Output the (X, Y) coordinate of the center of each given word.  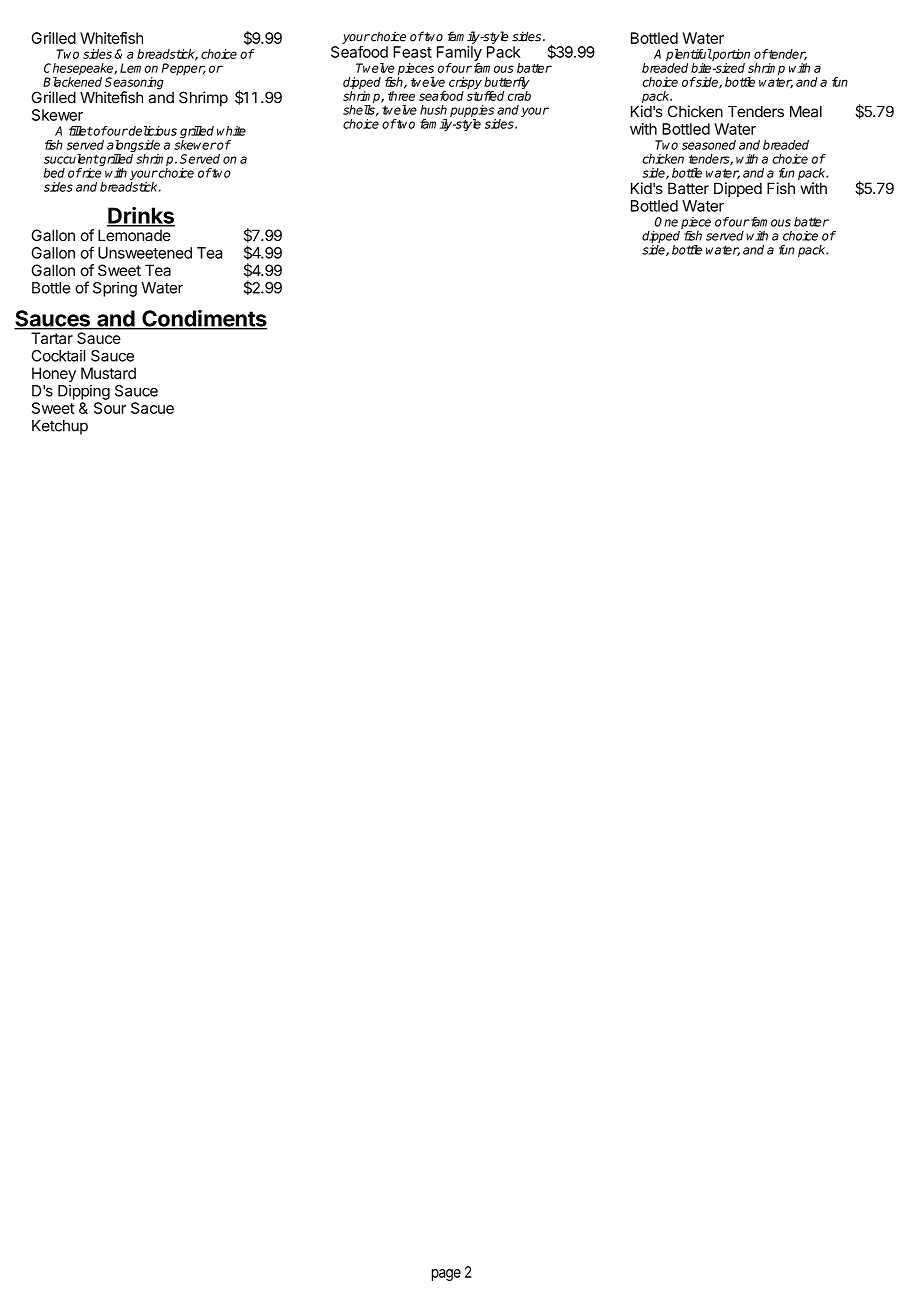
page (446, 1275)
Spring (115, 289)
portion (730, 56)
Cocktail (58, 356)
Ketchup (60, 427)
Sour (110, 408)
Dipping (84, 392)
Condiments (203, 319)
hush (433, 110)
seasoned (709, 145)
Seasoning (134, 84)
